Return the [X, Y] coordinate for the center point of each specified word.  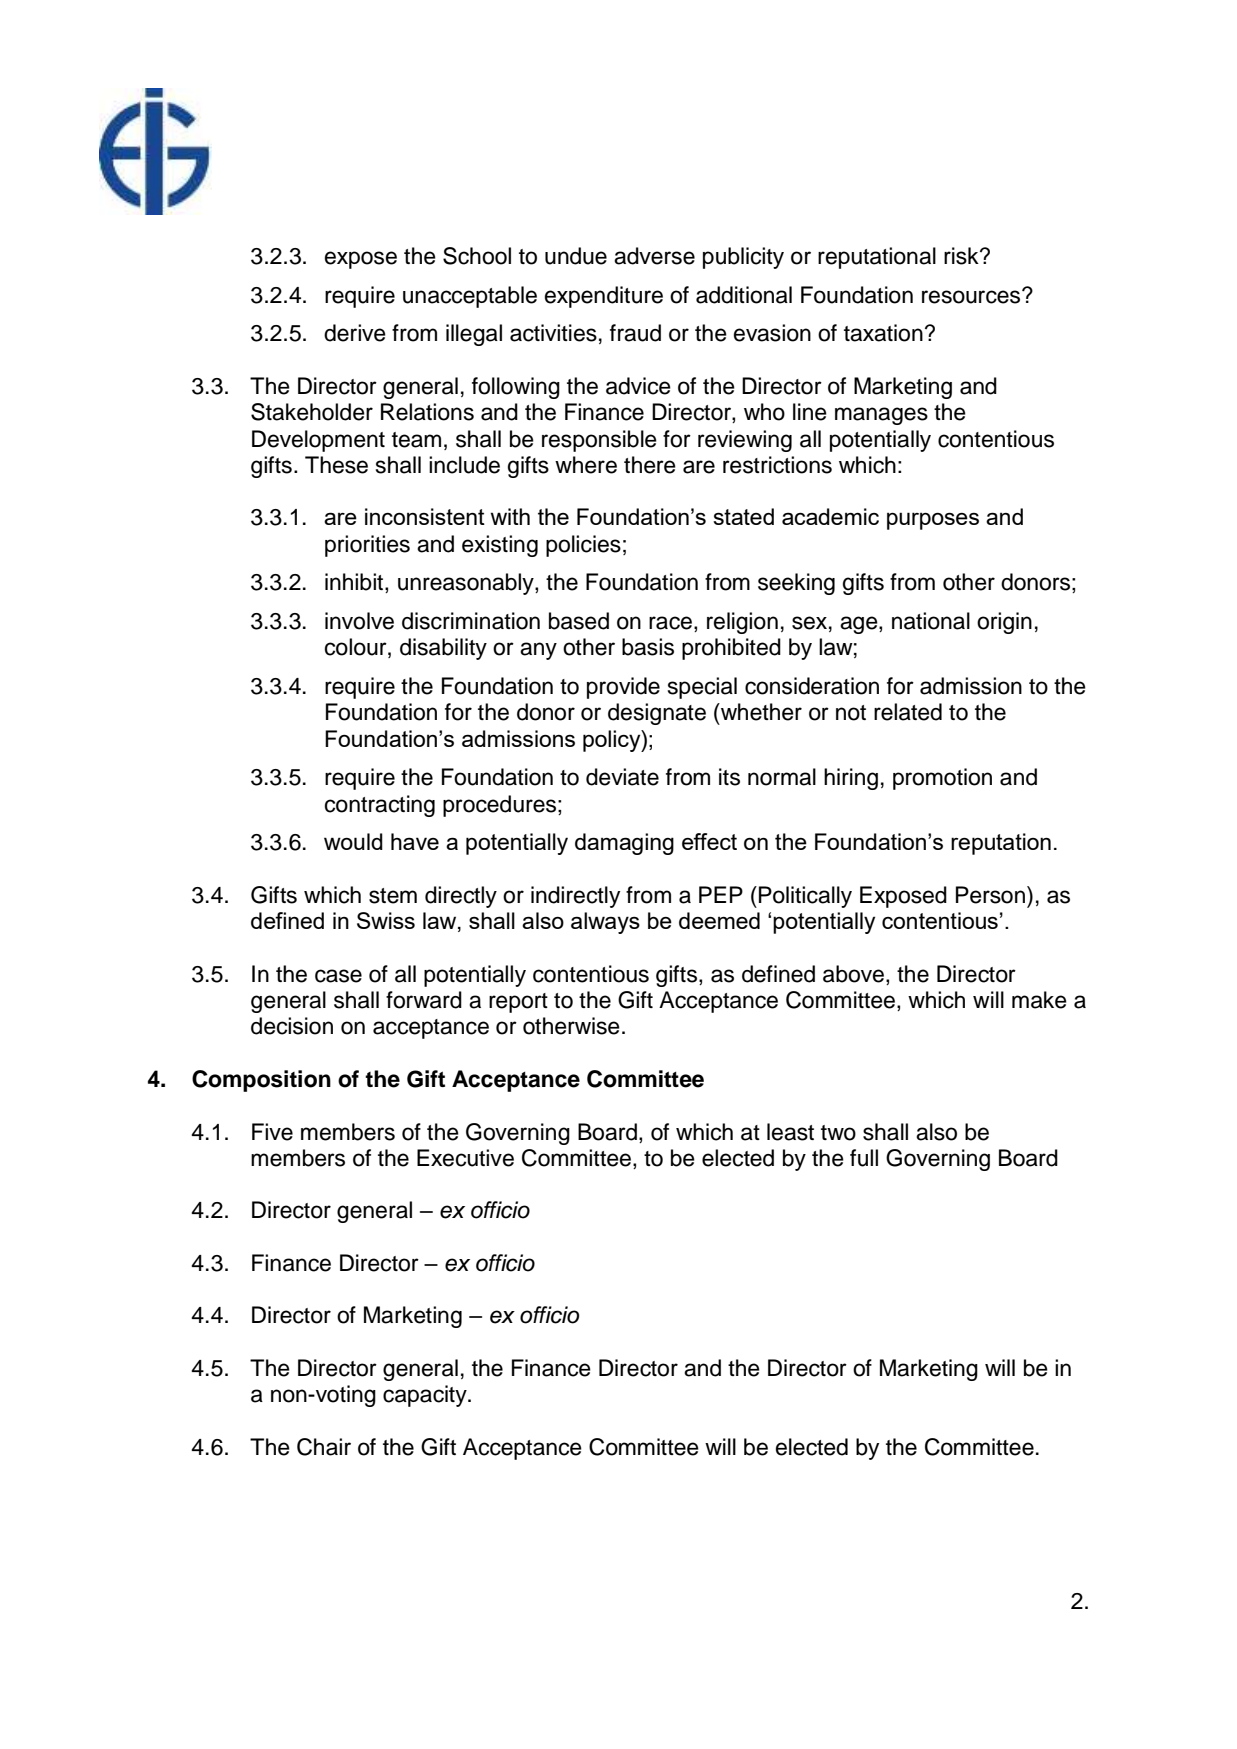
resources [972, 296]
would [353, 841]
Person [990, 895]
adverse [654, 256]
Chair [324, 1447]
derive [355, 333]
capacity [426, 1396]
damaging [624, 844]
